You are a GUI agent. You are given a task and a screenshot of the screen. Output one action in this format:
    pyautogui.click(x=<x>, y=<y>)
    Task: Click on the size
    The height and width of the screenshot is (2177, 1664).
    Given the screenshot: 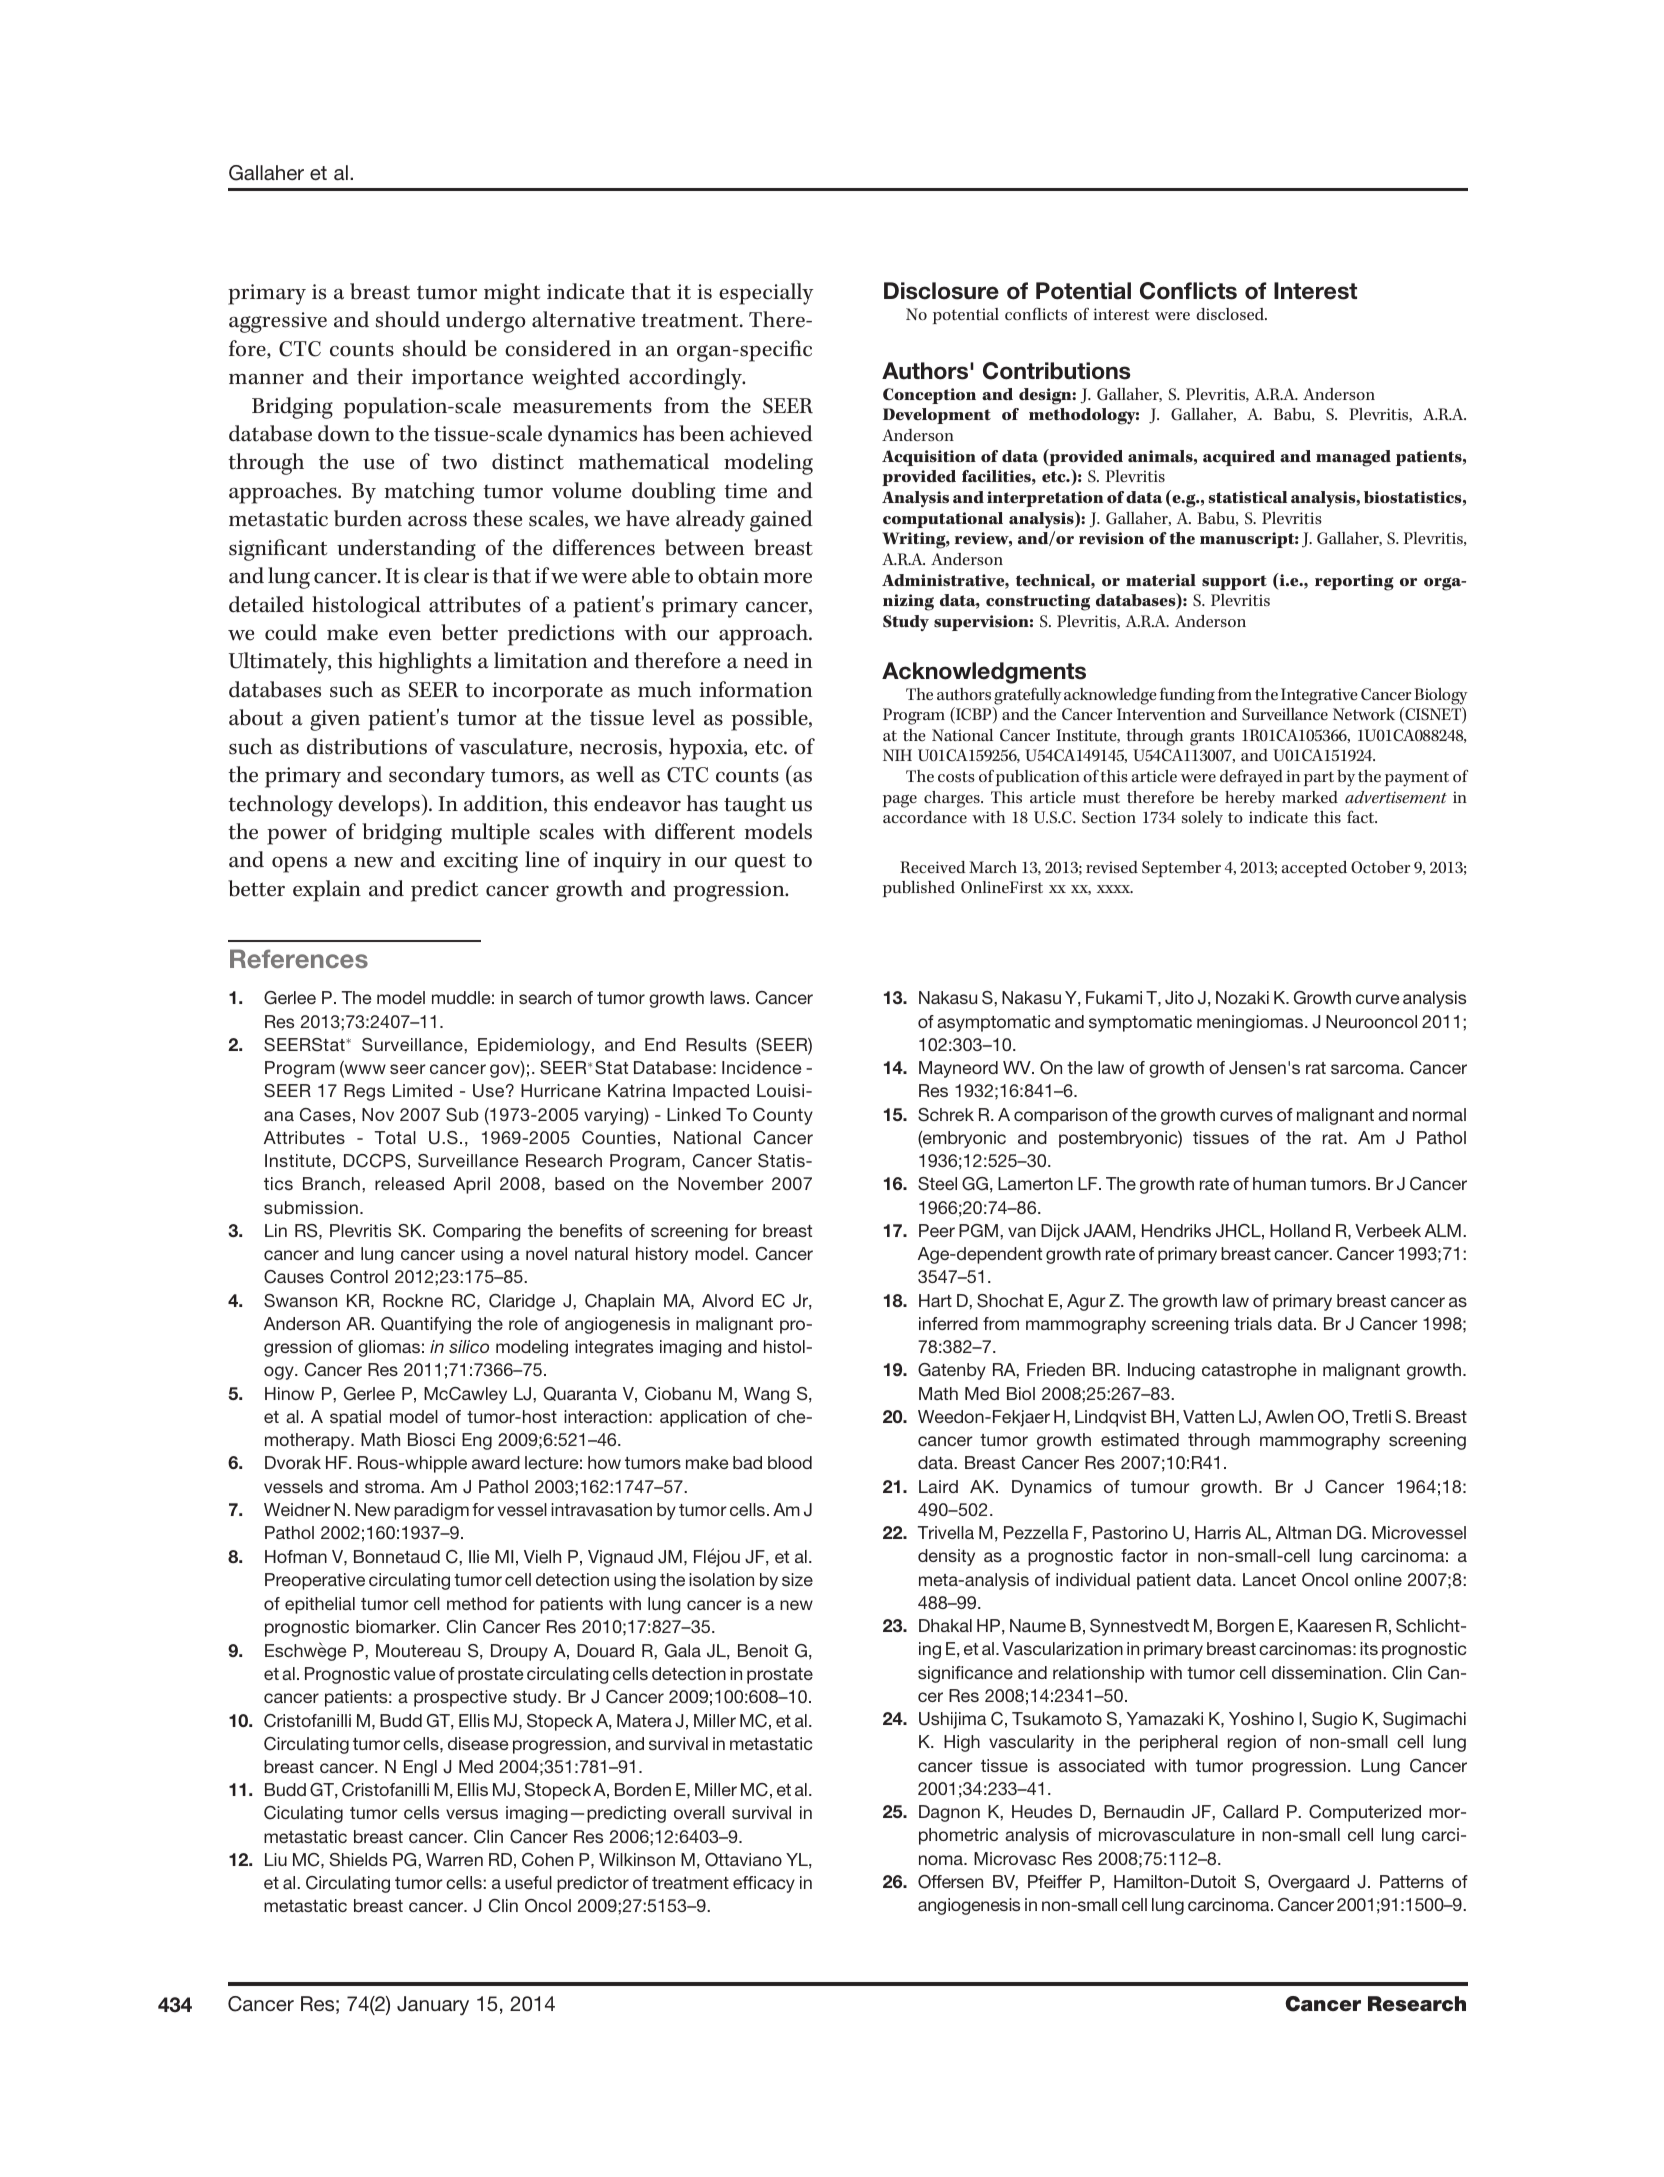 What is the action you would take?
    pyautogui.click(x=797, y=1579)
